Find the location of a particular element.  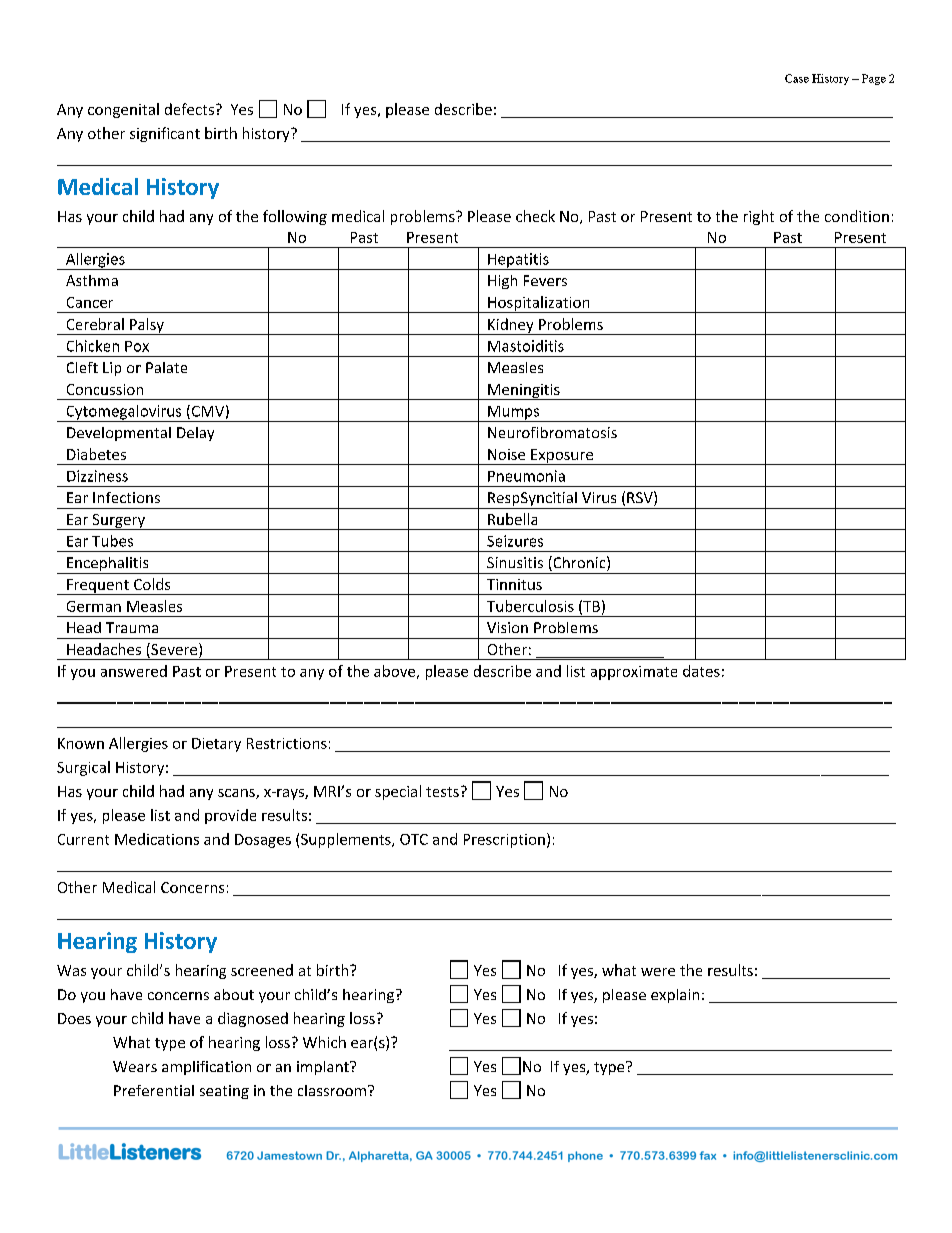

check is located at coordinates (535, 216).
